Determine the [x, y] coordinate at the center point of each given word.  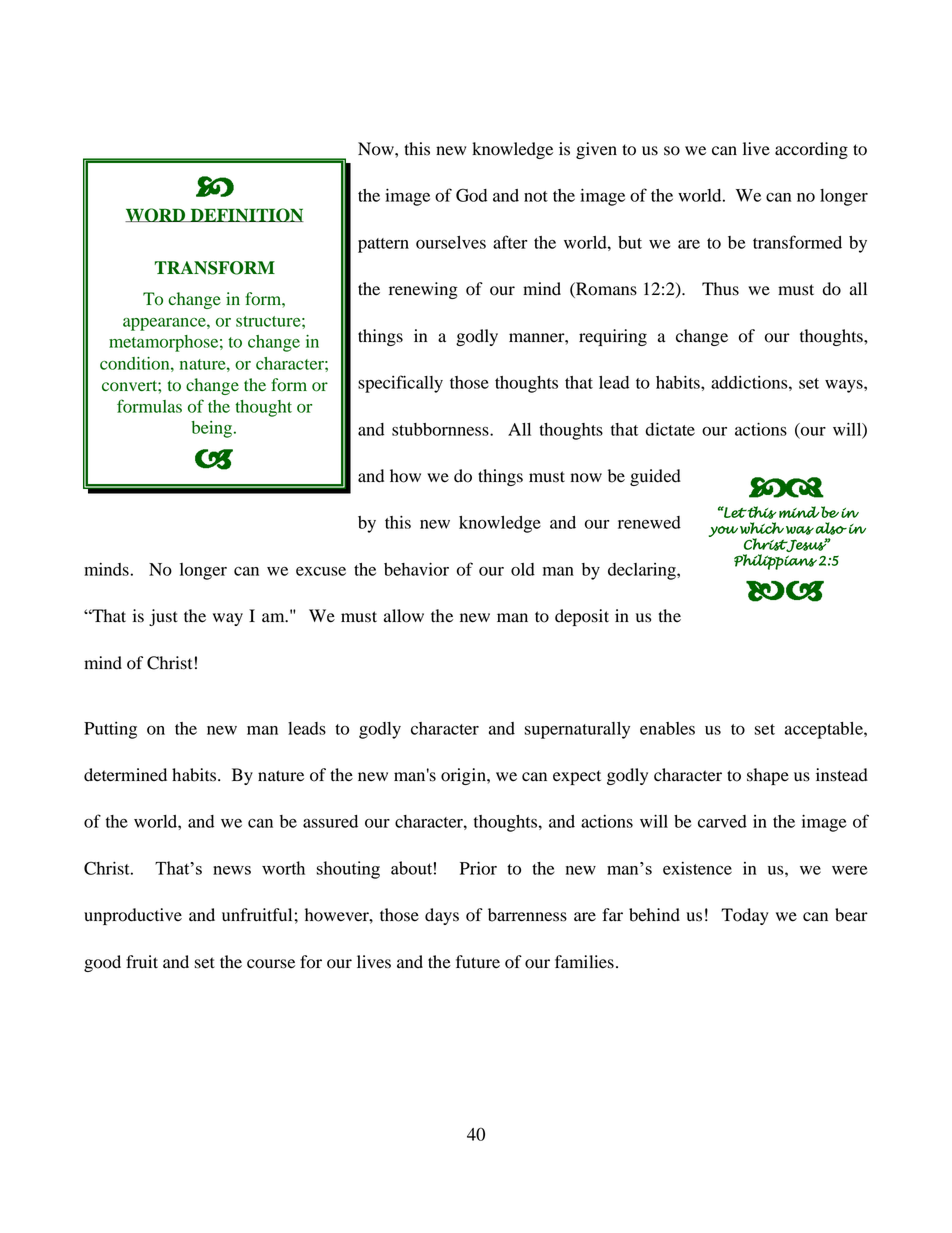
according [811, 150]
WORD [156, 215]
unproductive [133, 916]
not [536, 196]
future [478, 962]
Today [745, 916]
